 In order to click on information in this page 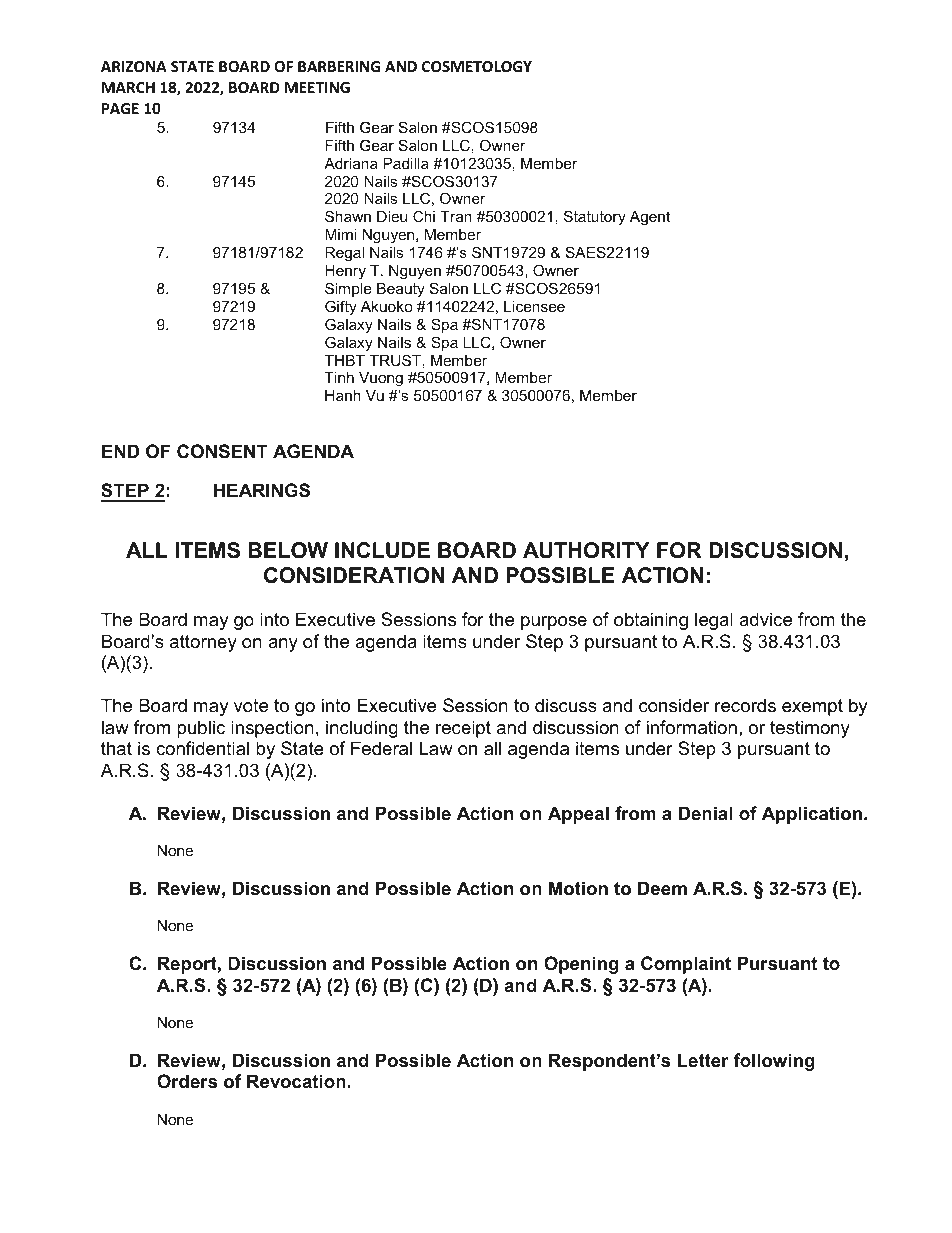, I will do `click(692, 727)`.
